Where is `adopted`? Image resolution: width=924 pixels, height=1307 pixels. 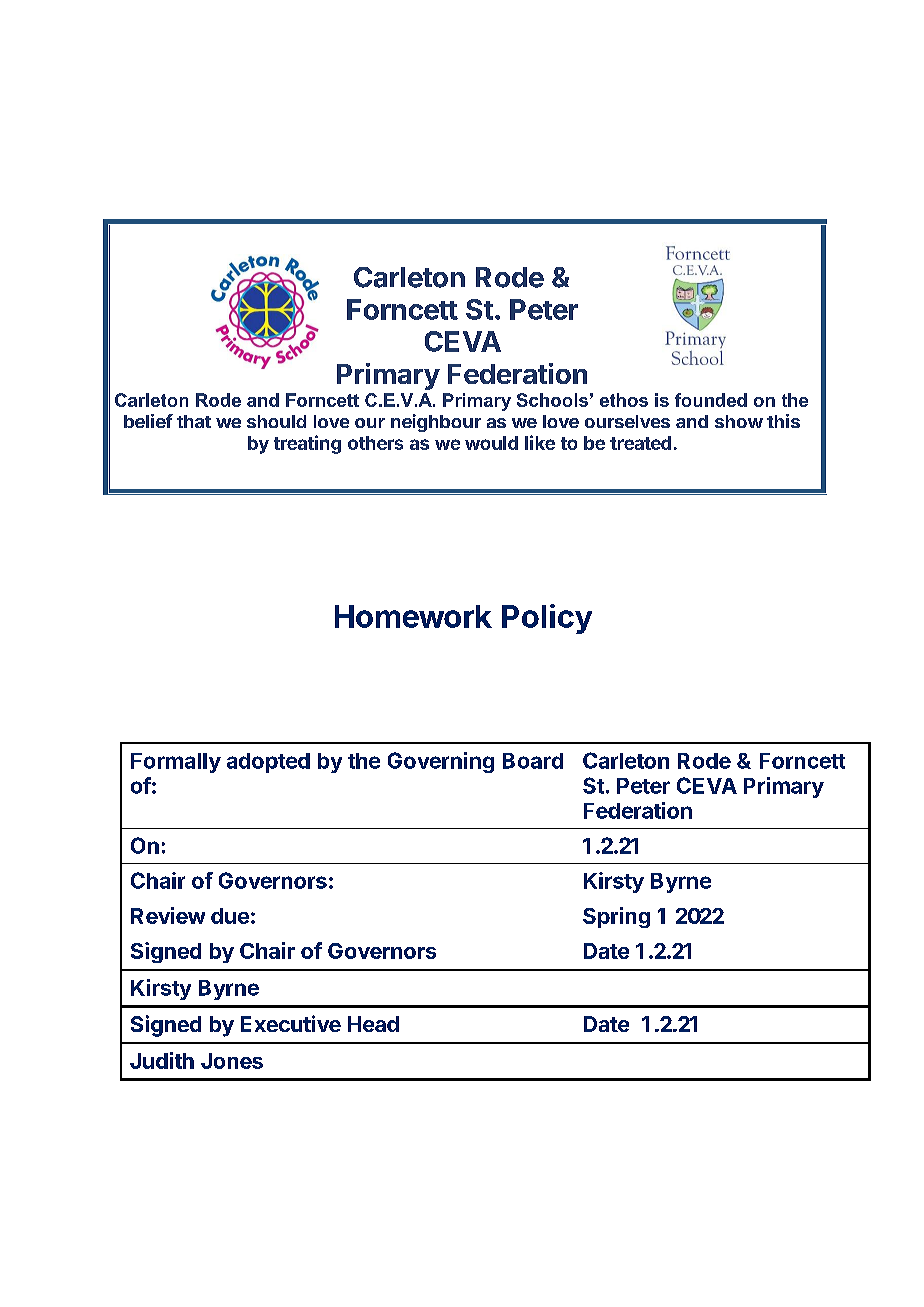 adopted is located at coordinates (268, 763).
